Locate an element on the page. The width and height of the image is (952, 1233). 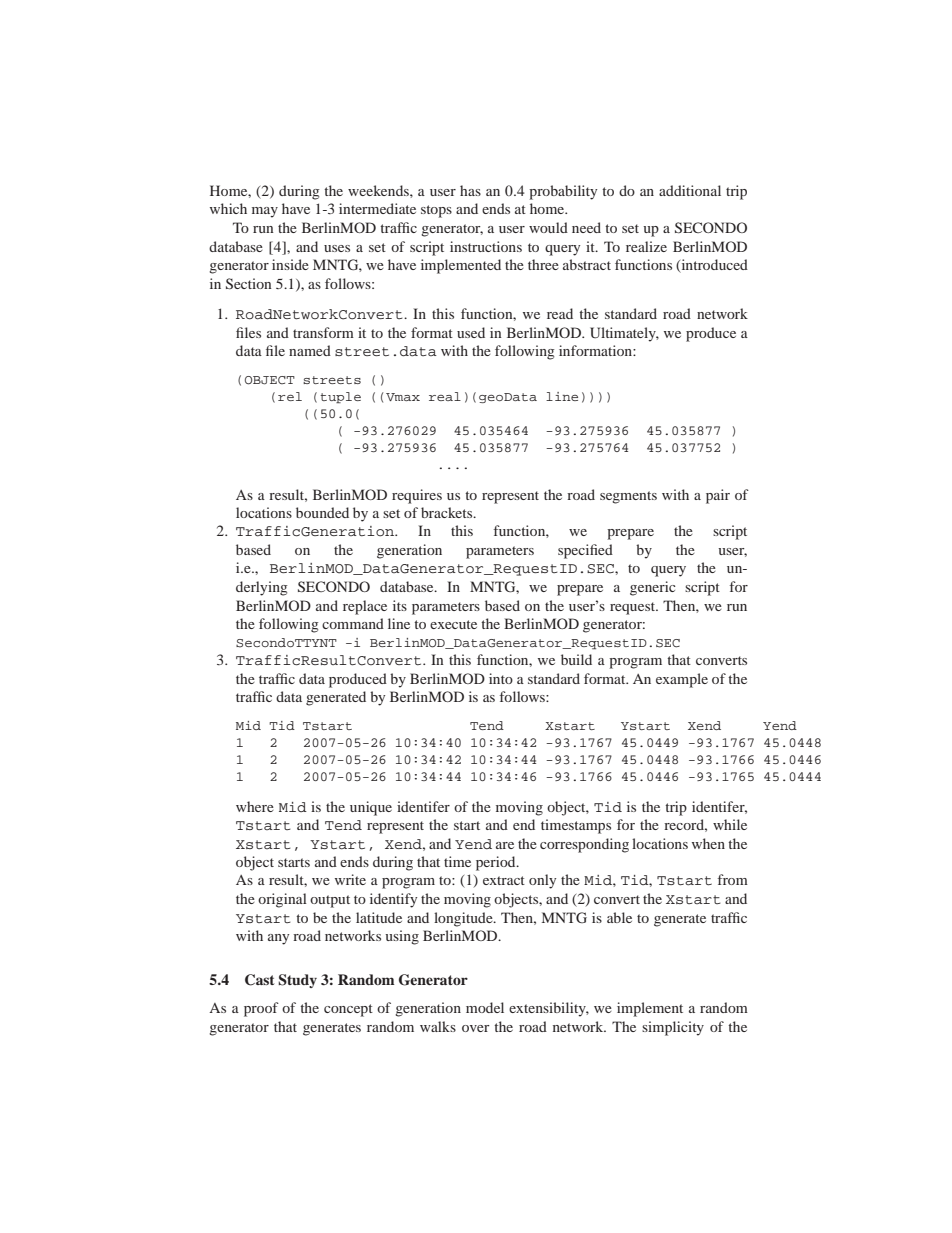
command is located at coordinates (353, 623).
